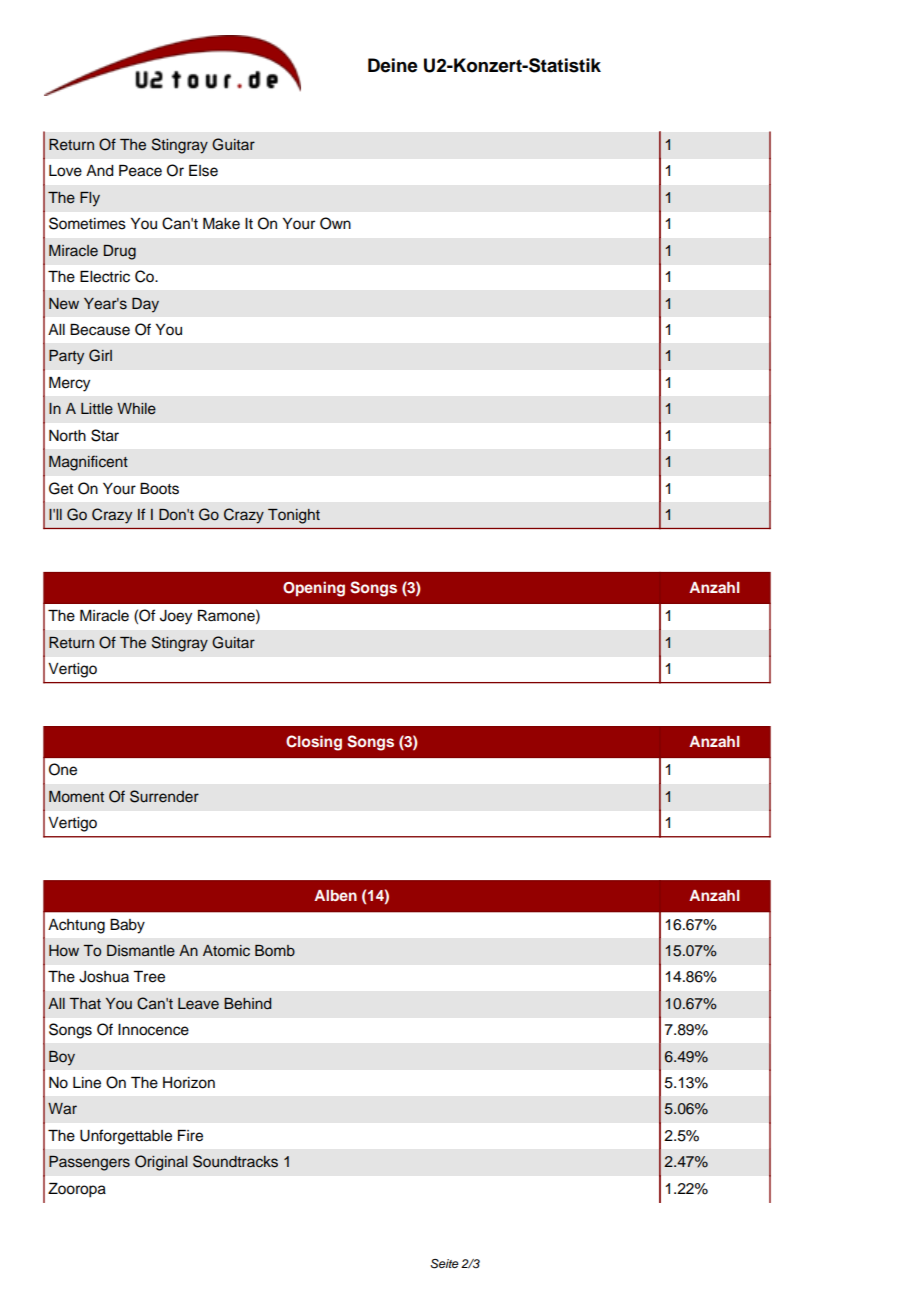  Describe the element at coordinates (176, 617) in the page. I see `Joey` at that location.
